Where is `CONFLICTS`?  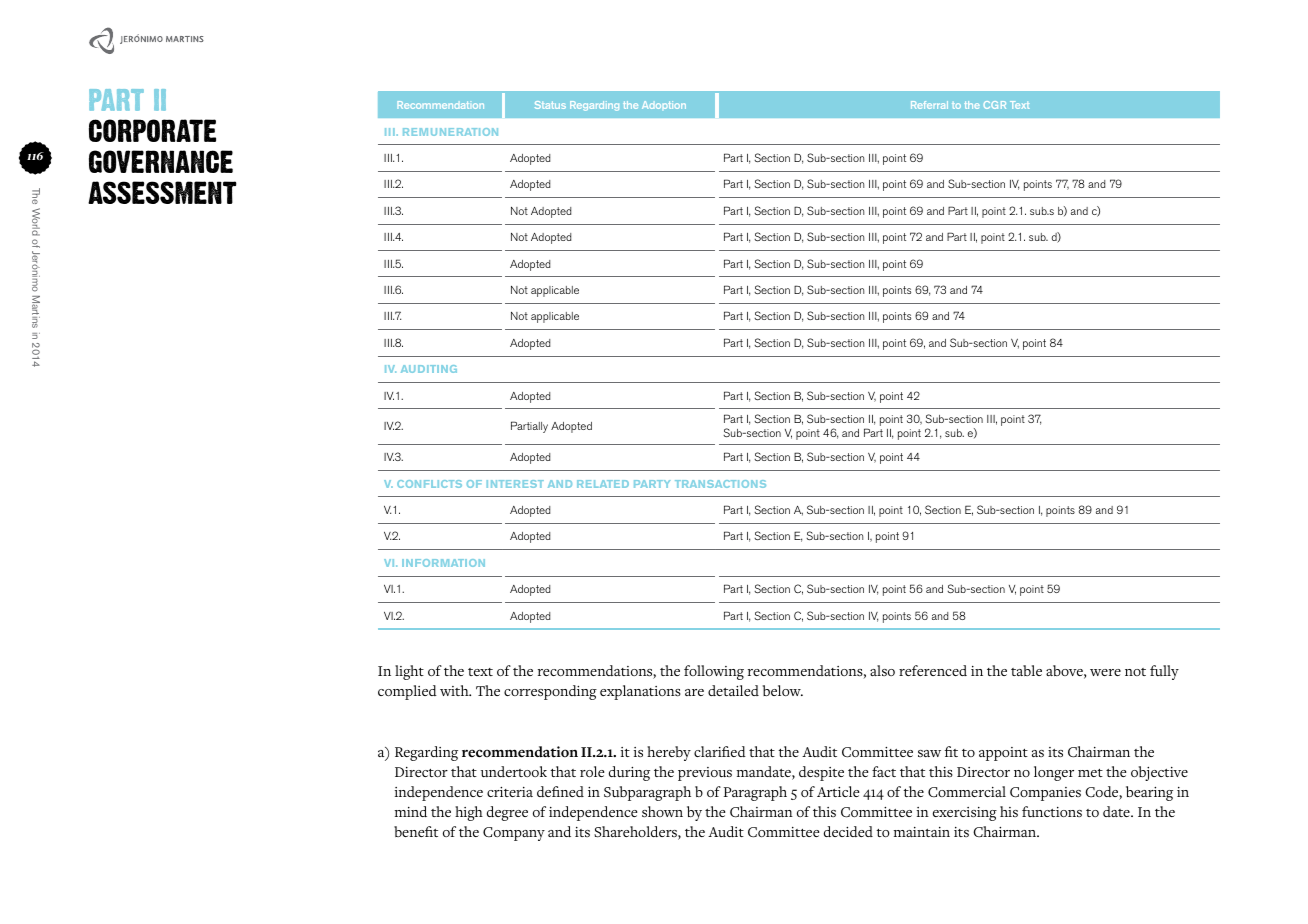 CONFLICTS is located at coordinates (429, 484).
